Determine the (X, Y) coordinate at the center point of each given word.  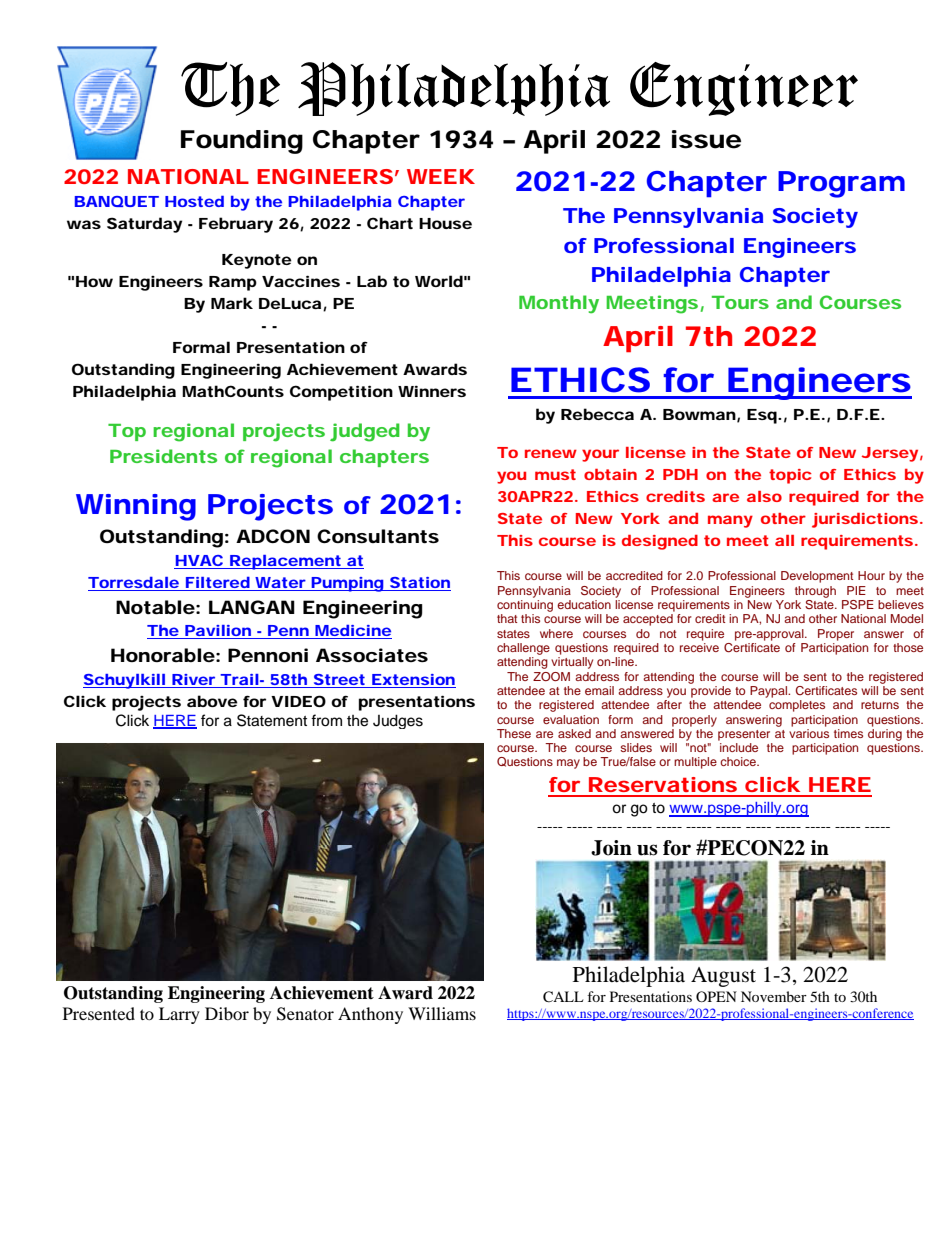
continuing (525, 606)
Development (817, 577)
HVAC (200, 562)
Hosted (194, 201)
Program (841, 184)
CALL (563, 997)
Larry (179, 1015)
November (774, 996)
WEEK (441, 176)
